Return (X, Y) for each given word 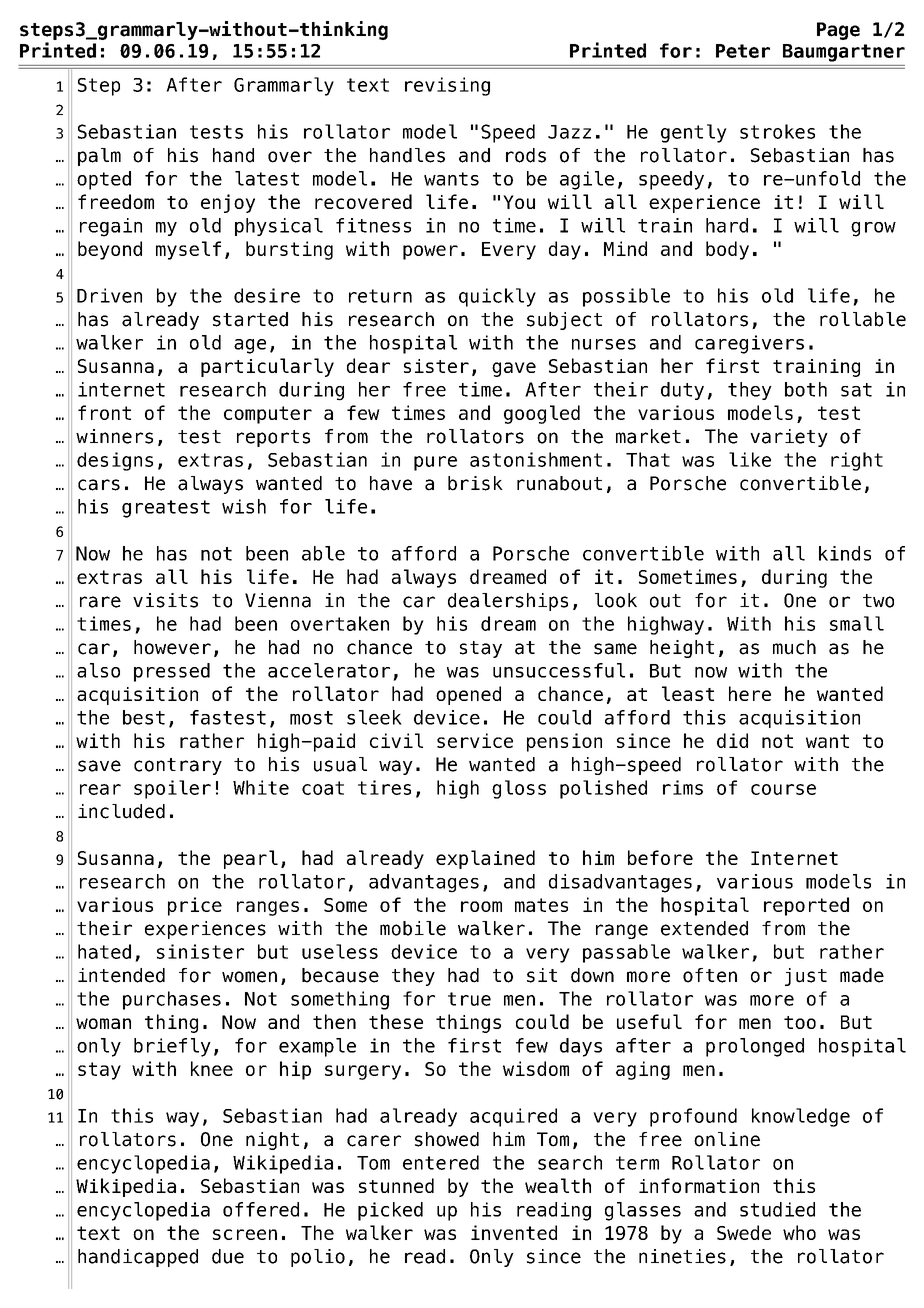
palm (99, 157)
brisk (475, 483)
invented (514, 1232)
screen (245, 1234)
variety (789, 438)
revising (447, 86)
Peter (743, 51)
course (783, 789)
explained (485, 859)
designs (115, 461)
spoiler (172, 789)
